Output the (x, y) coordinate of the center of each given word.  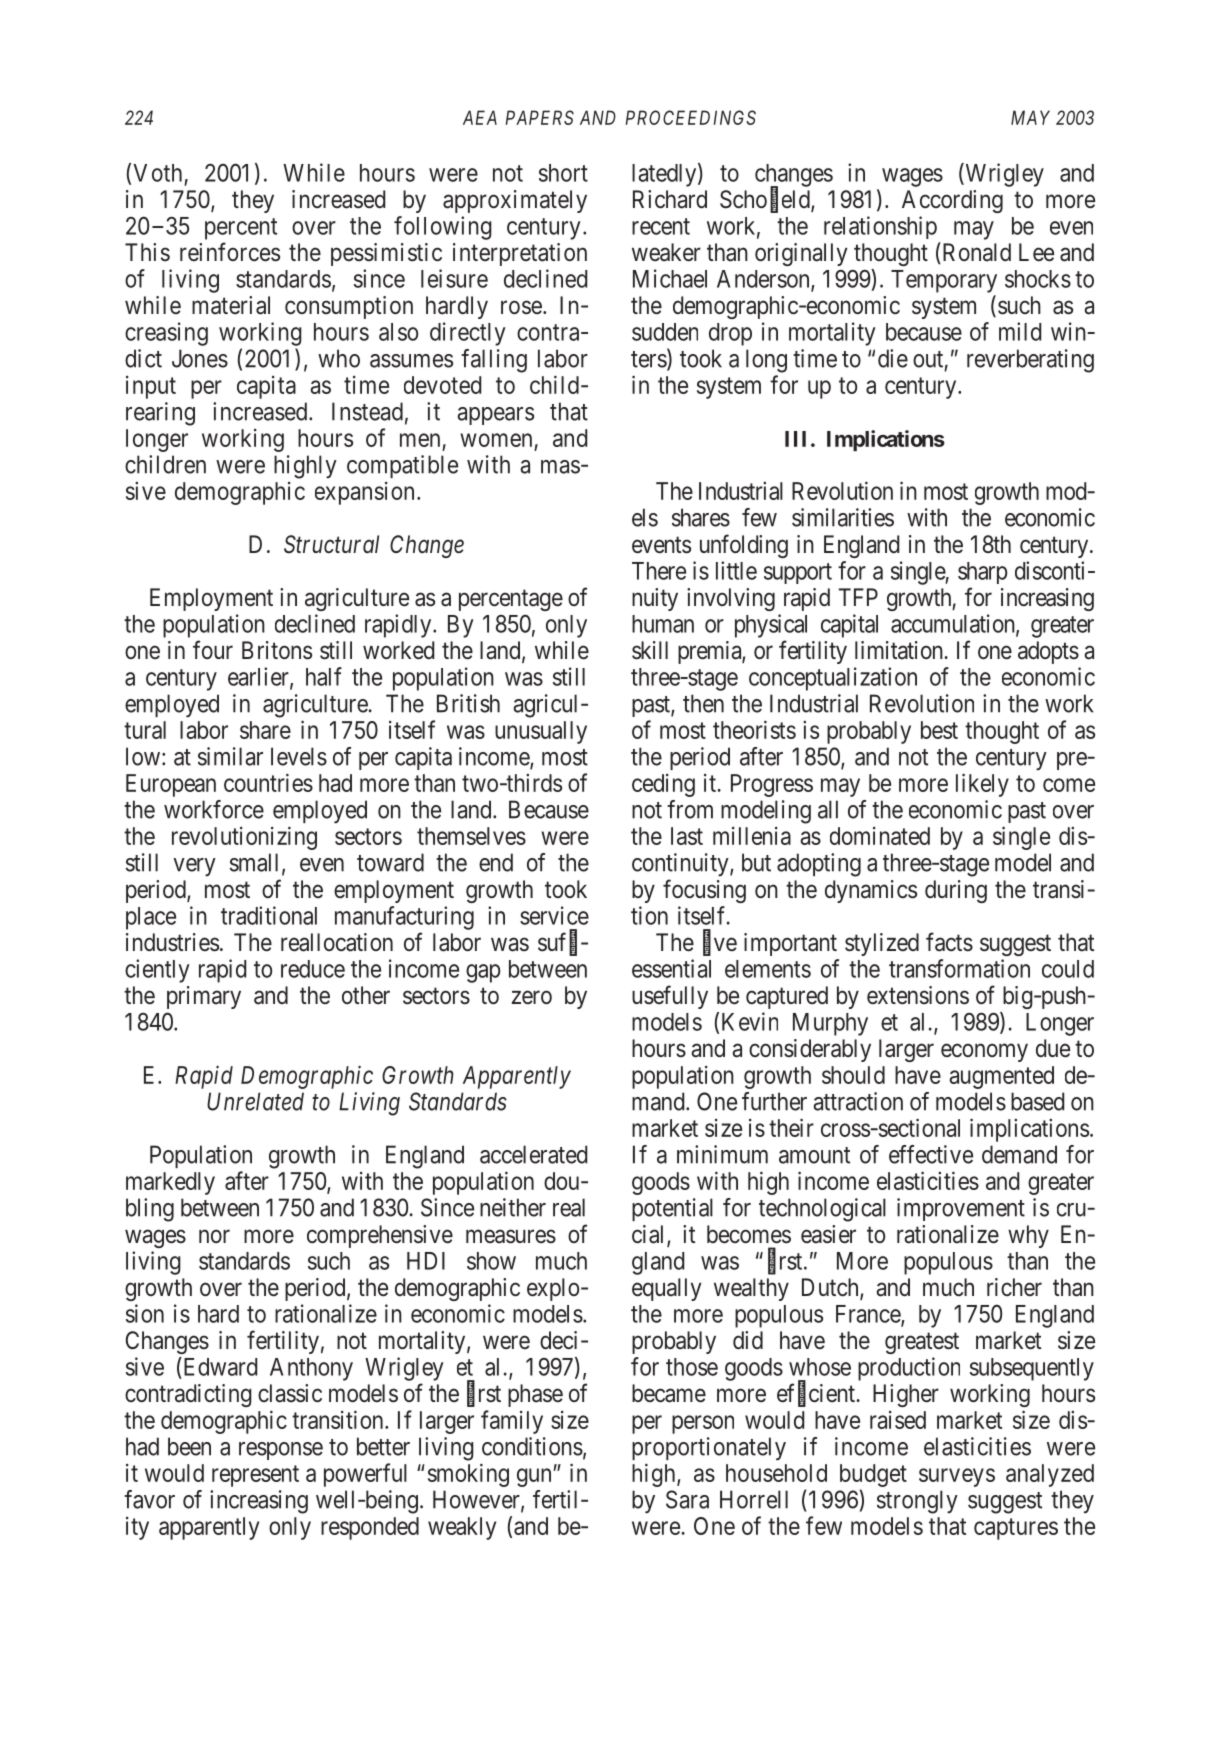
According (952, 201)
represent (255, 1476)
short (563, 173)
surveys (957, 1477)
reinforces (230, 252)
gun (535, 1477)
